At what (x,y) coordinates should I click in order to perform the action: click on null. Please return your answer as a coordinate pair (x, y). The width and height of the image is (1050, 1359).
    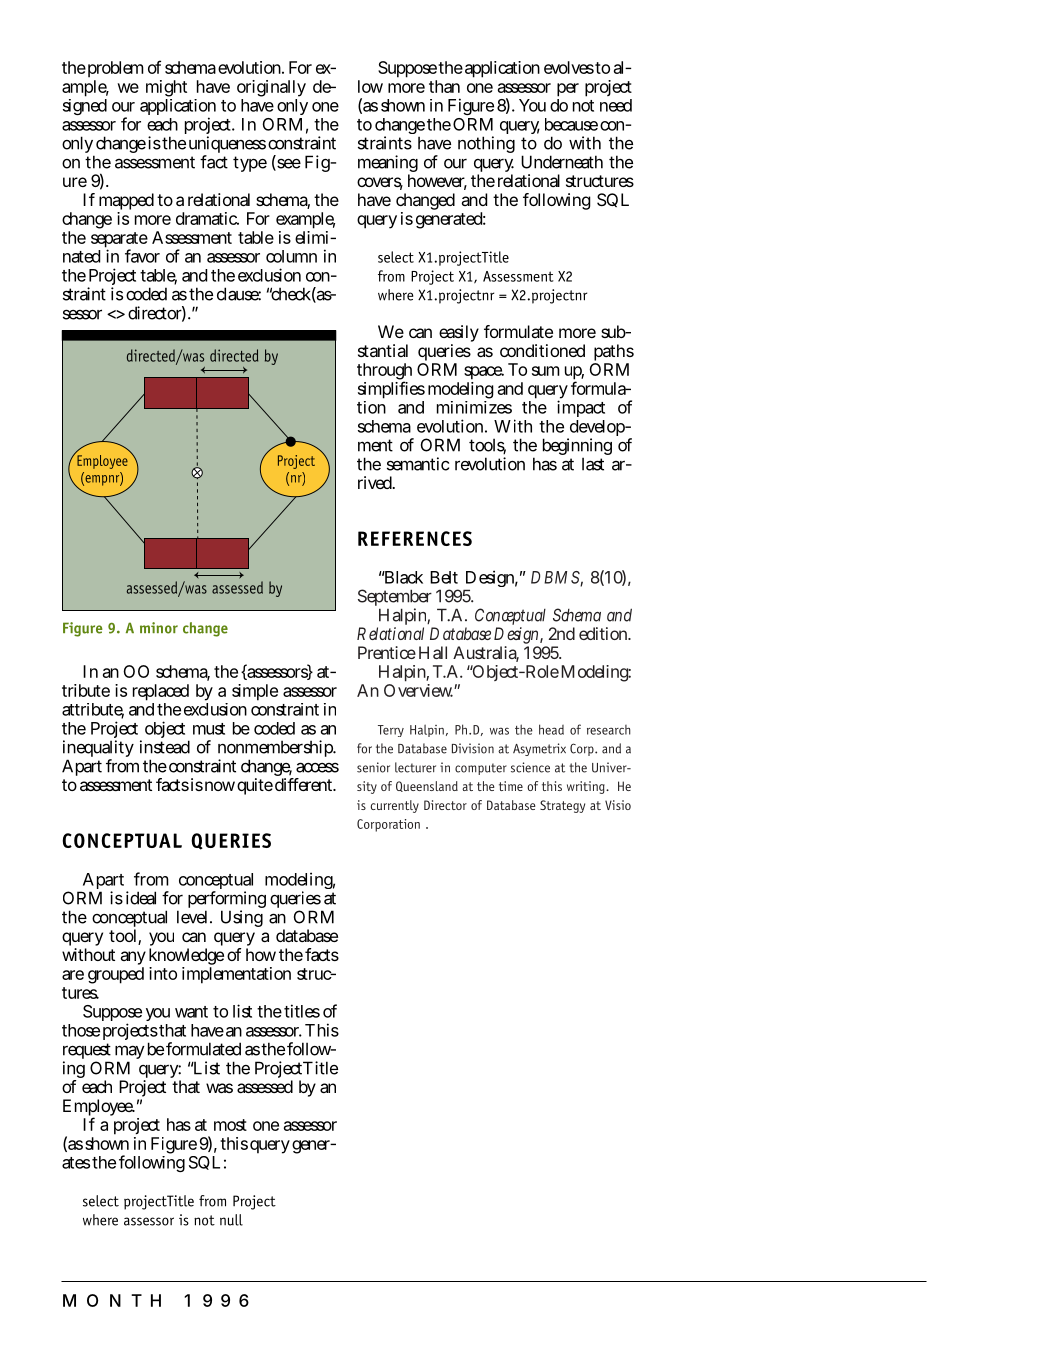
    Looking at the image, I should click on (231, 1220).
